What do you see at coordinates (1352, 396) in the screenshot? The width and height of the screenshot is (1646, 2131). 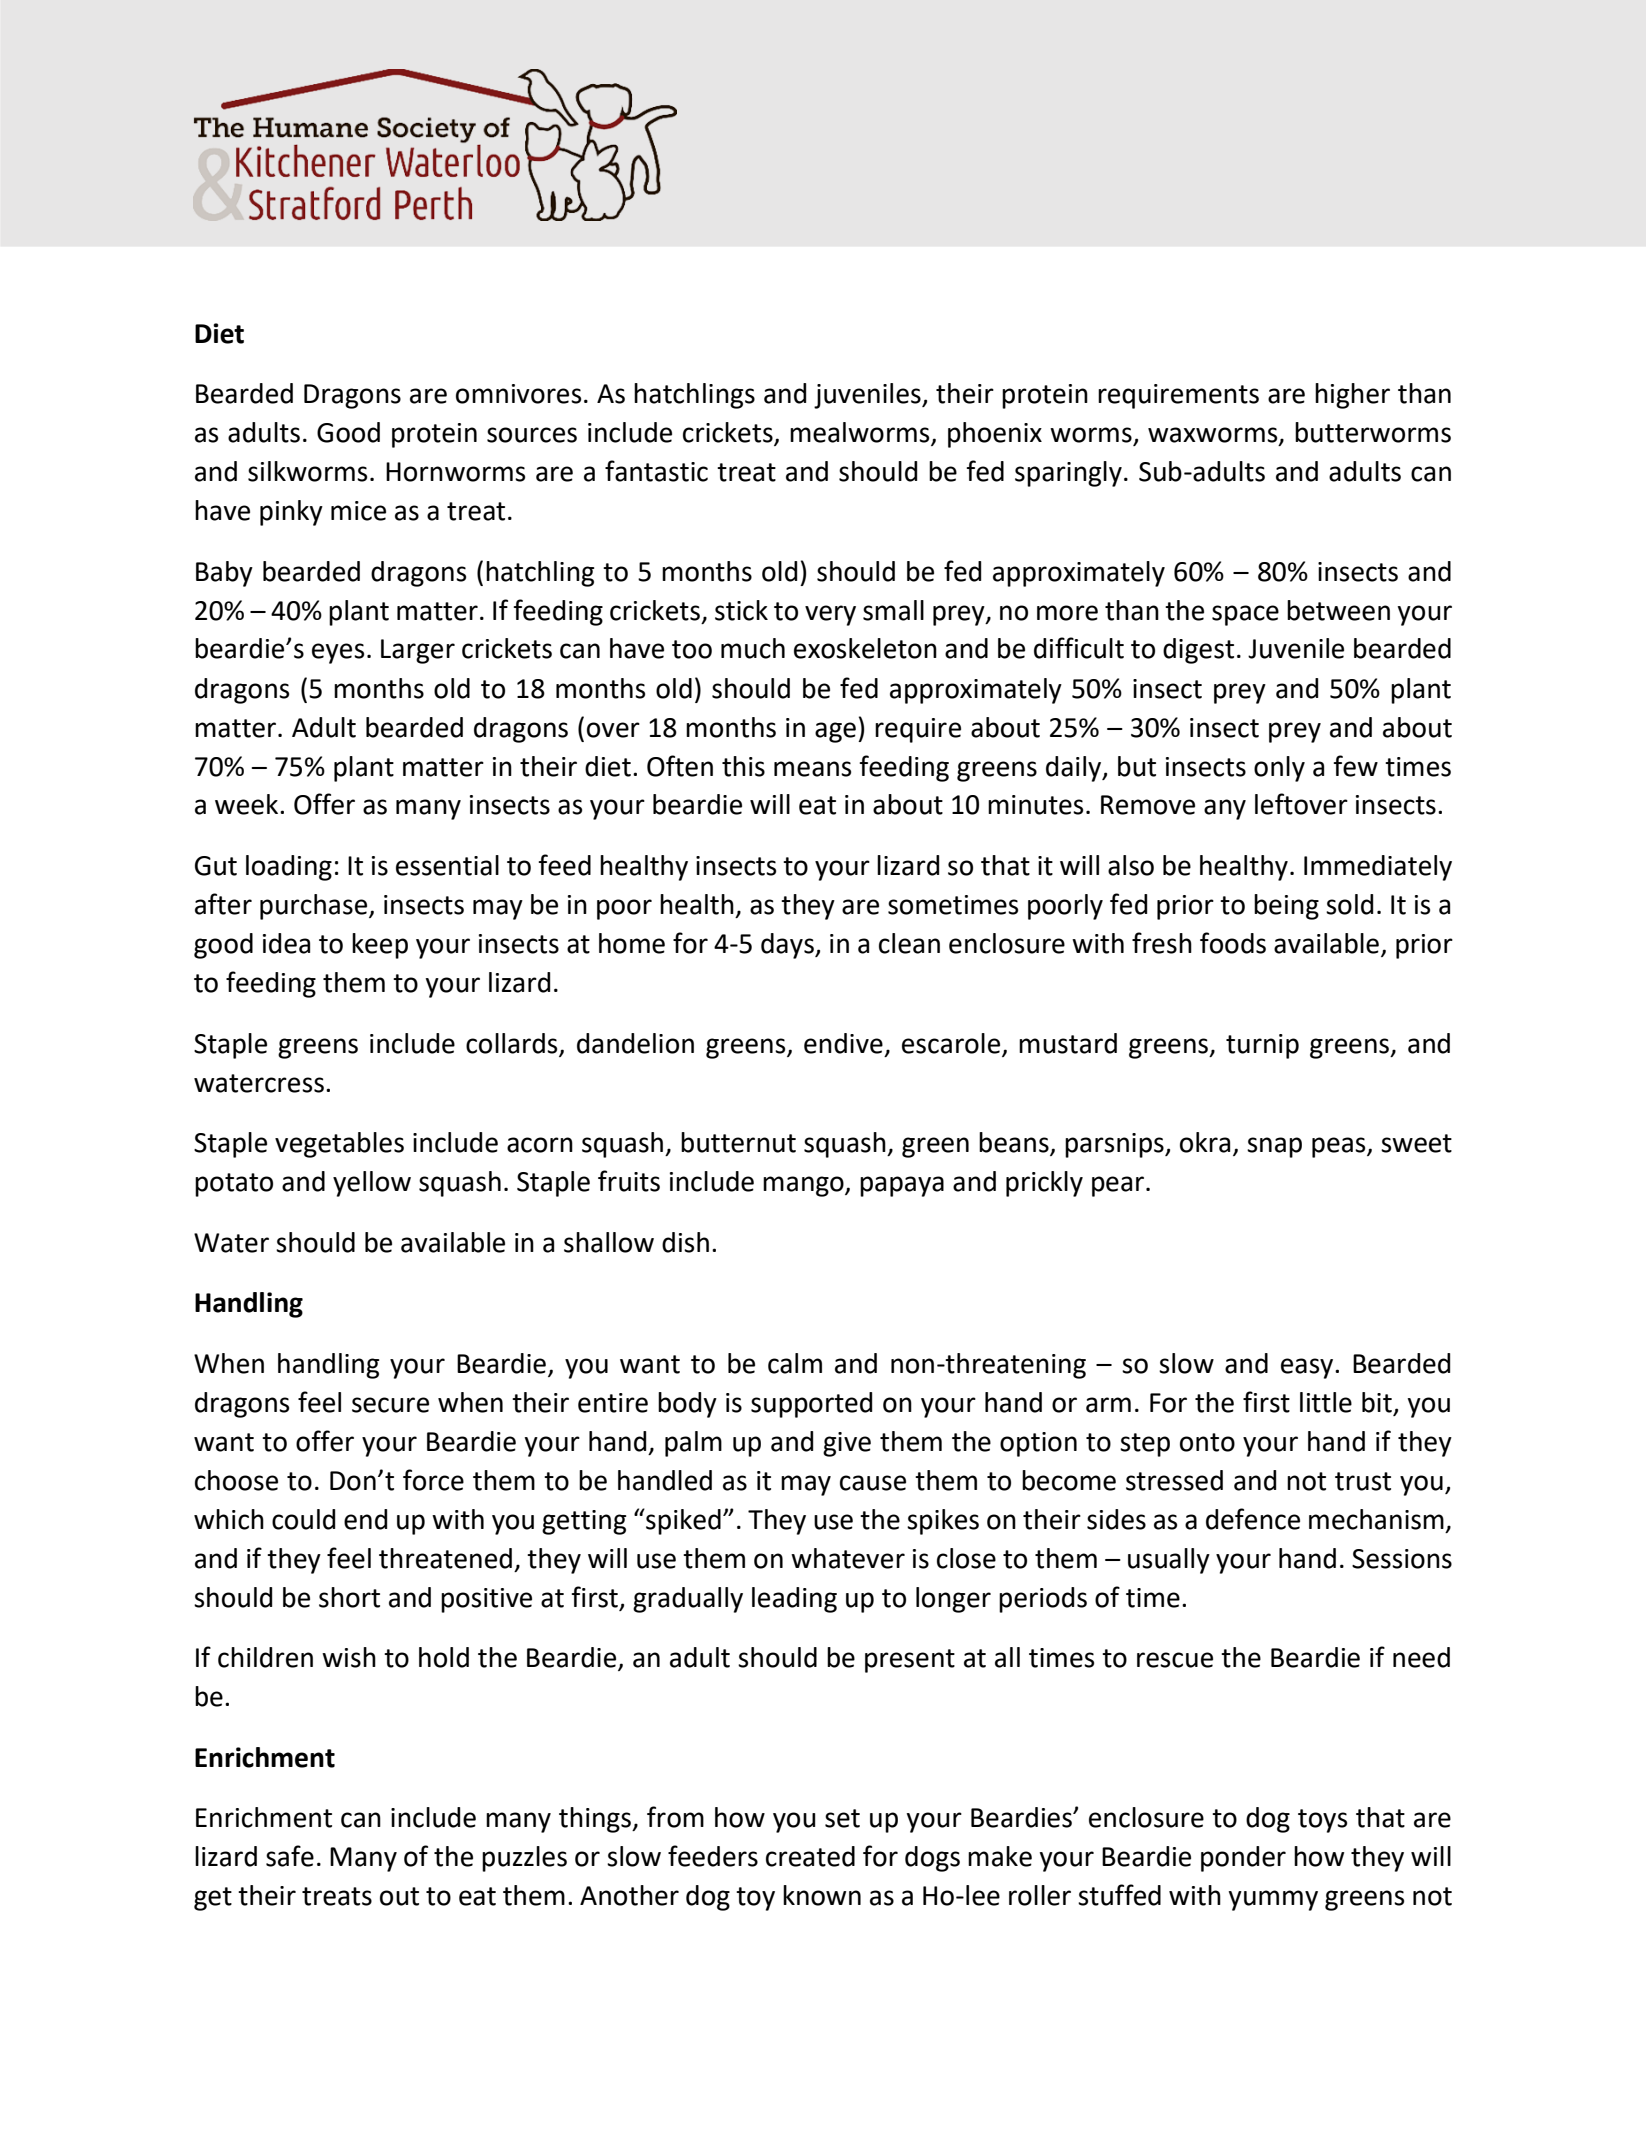 I see `higher` at bounding box center [1352, 396].
